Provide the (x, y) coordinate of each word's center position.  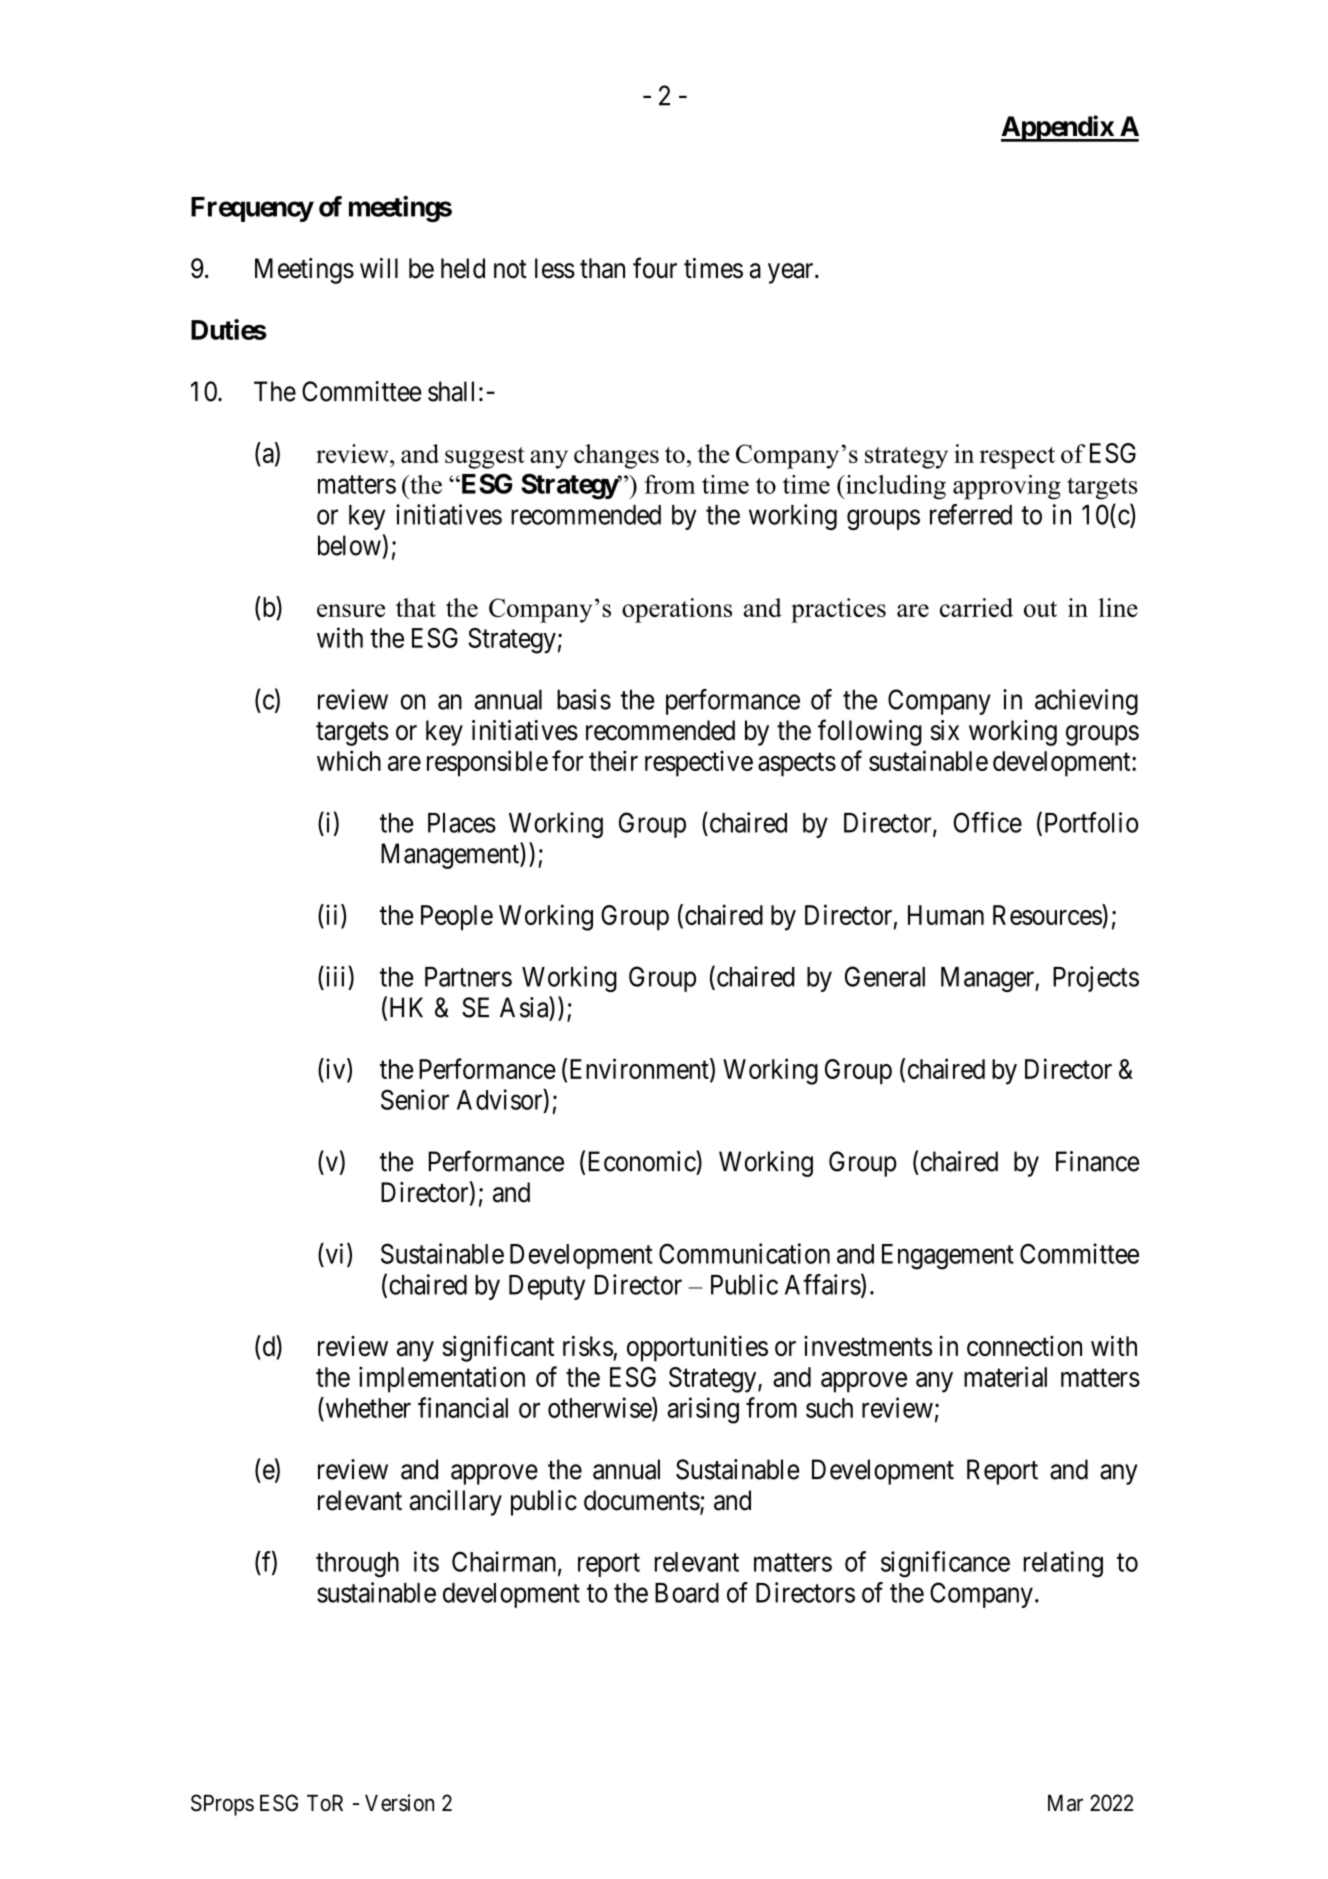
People (457, 918)
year (792, 273)
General (885, 976)
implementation (442, 1379)
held (463, 268)
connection (1024, 1346)
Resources (1047, 915)
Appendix (1058, 128)
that (416, 607)
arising (703, 1410)
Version (399, 1803)
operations (677, 610)
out (1040, 609)
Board (687, 1593)
